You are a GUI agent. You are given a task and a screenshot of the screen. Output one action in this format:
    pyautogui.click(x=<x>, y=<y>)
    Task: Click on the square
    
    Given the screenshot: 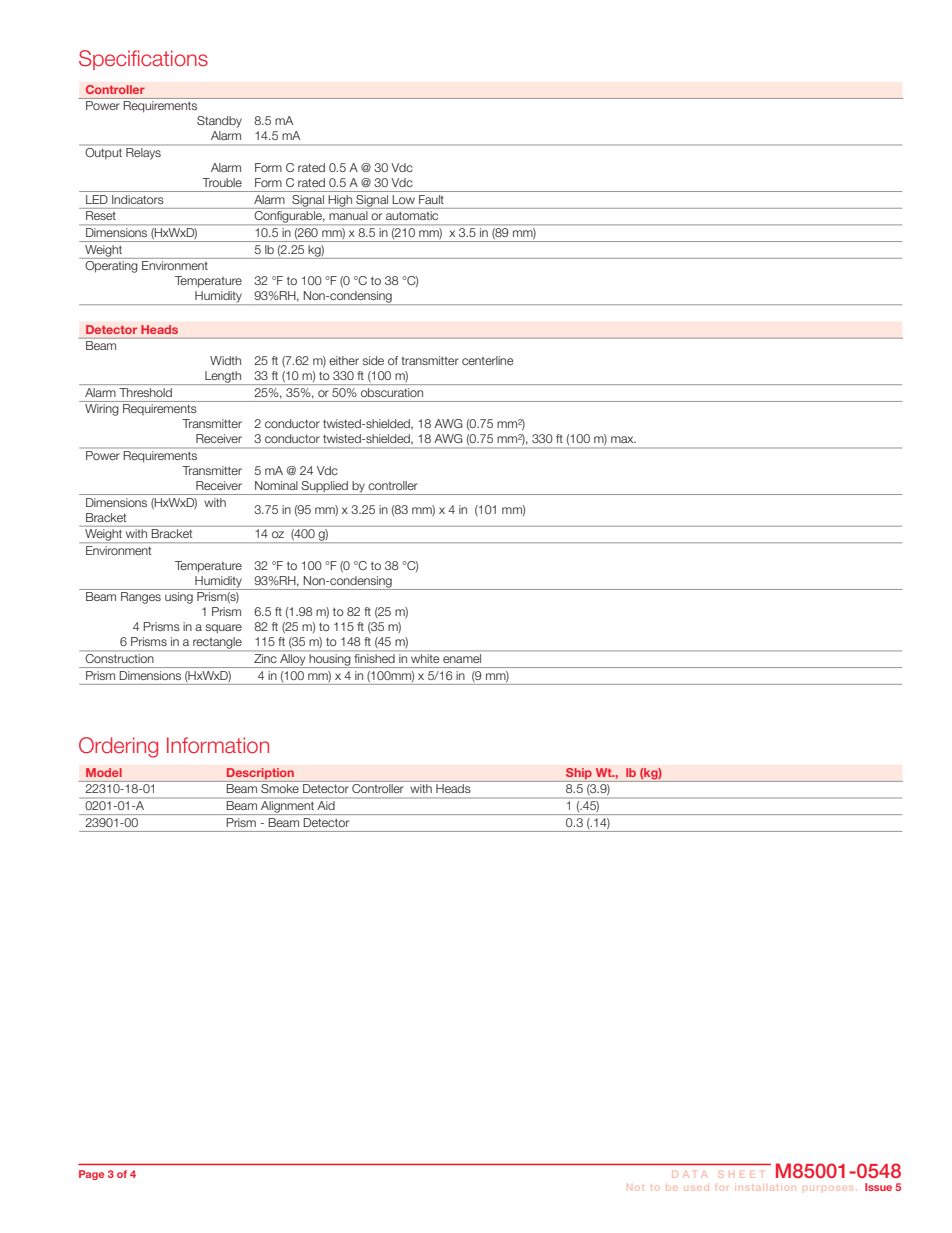 What is the action you would take?
    pyautogui.click(x=223, y=629)
